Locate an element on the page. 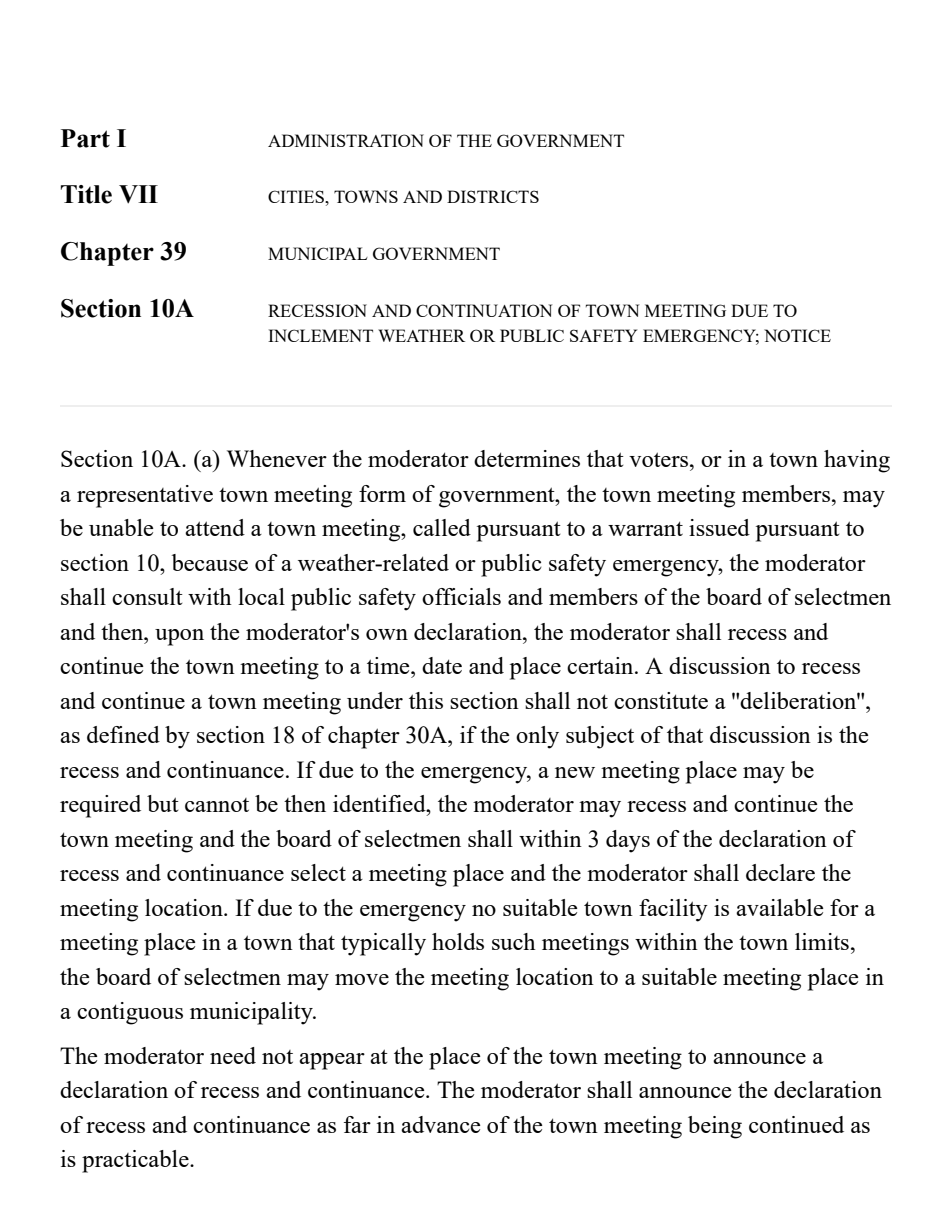  date is located at coordinates (442, 665).
